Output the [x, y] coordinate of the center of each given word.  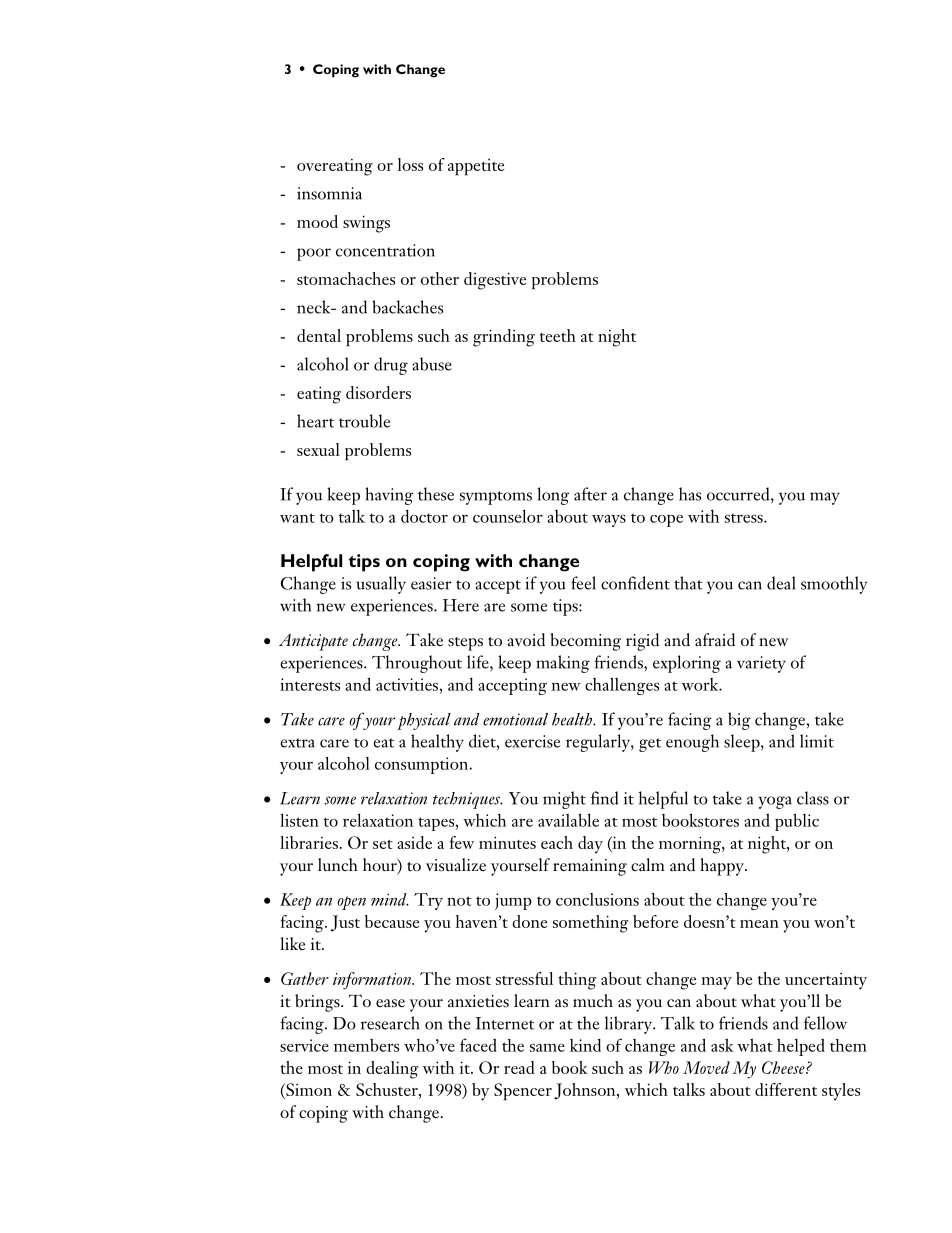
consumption [423, 765]
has [690, 494]
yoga [775, 802]
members [366, 1045]
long [553, 496]
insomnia [329, 193]
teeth [558, 335]
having [389, 496]
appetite [476, 167]
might [564, 800]
